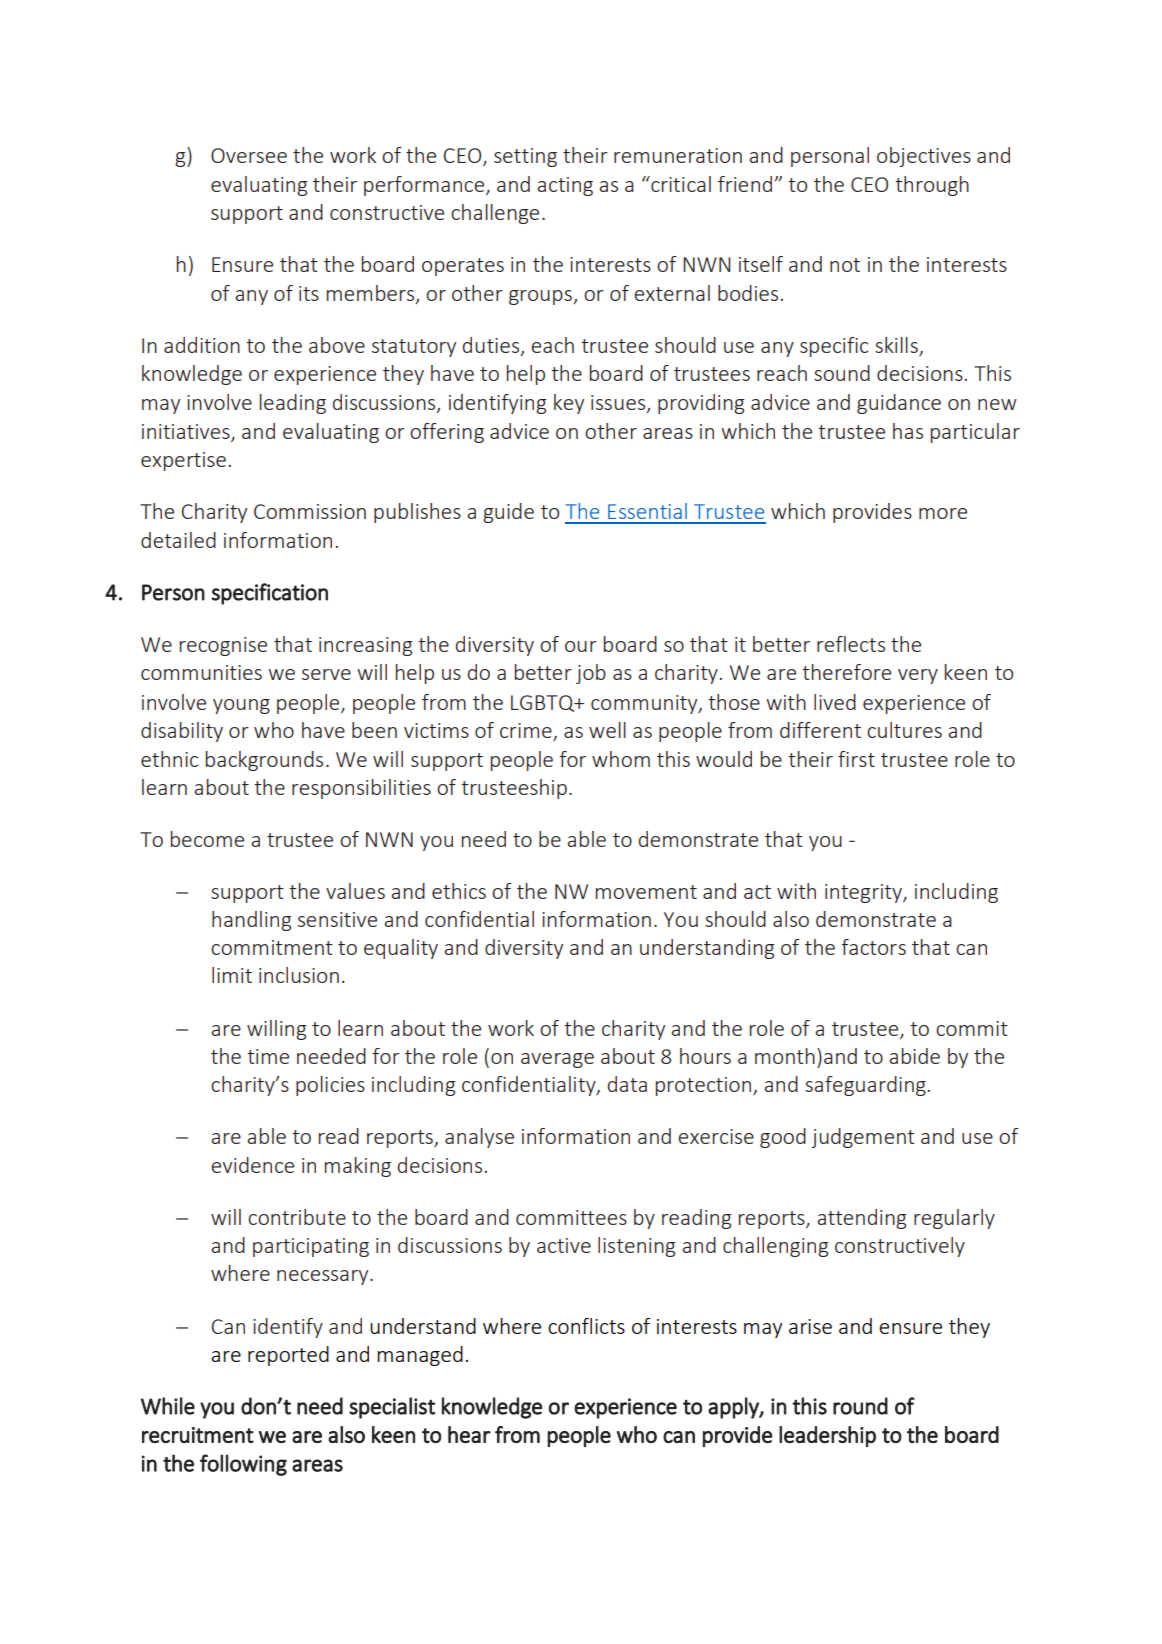 The image size is (1162, 1644). Describe the element at coordinates (621, 759) in the document. I see `whom` at that location.
